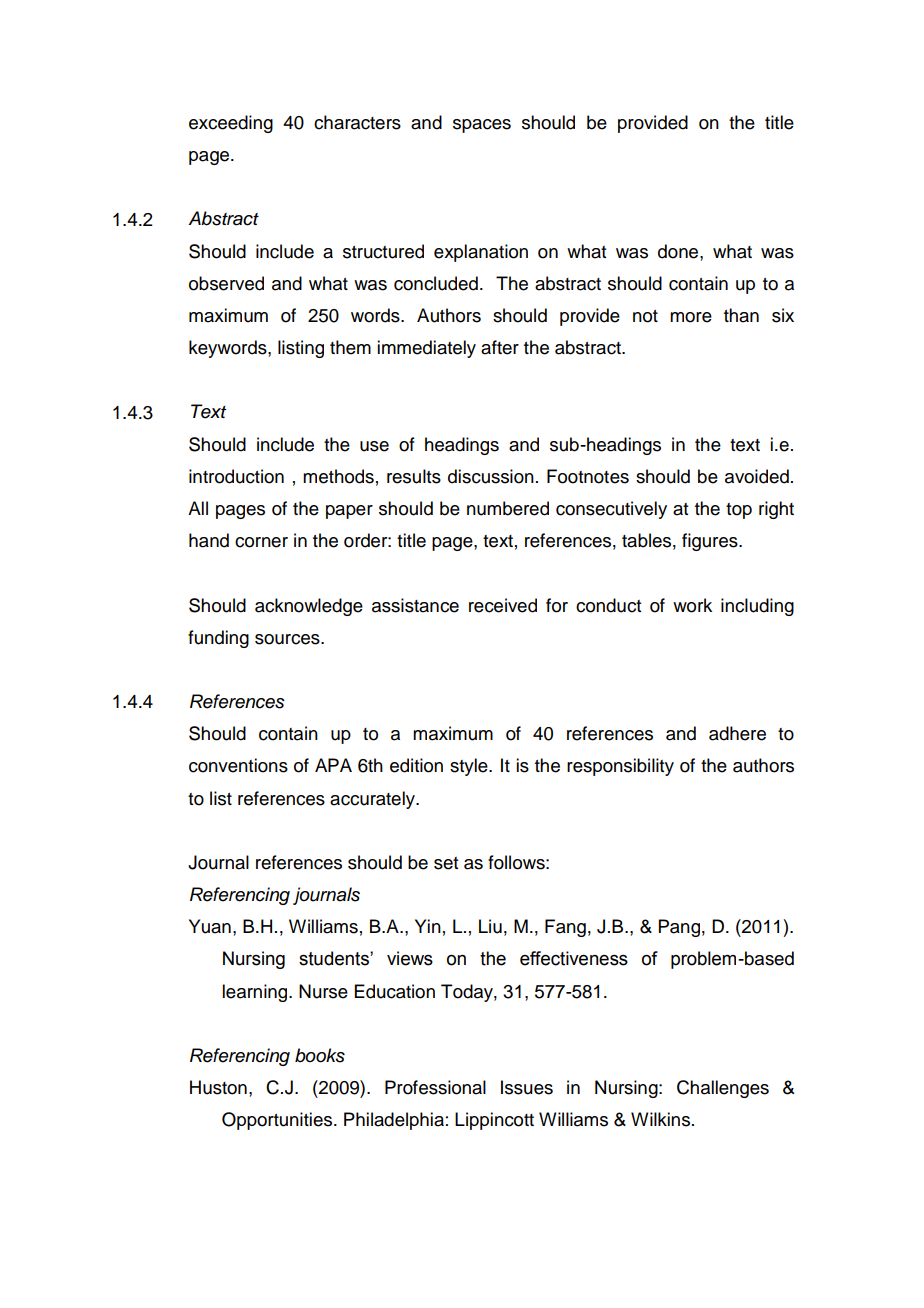 The width and height of the page is (924, 1308). I want to click on done, so click(679, 251).
